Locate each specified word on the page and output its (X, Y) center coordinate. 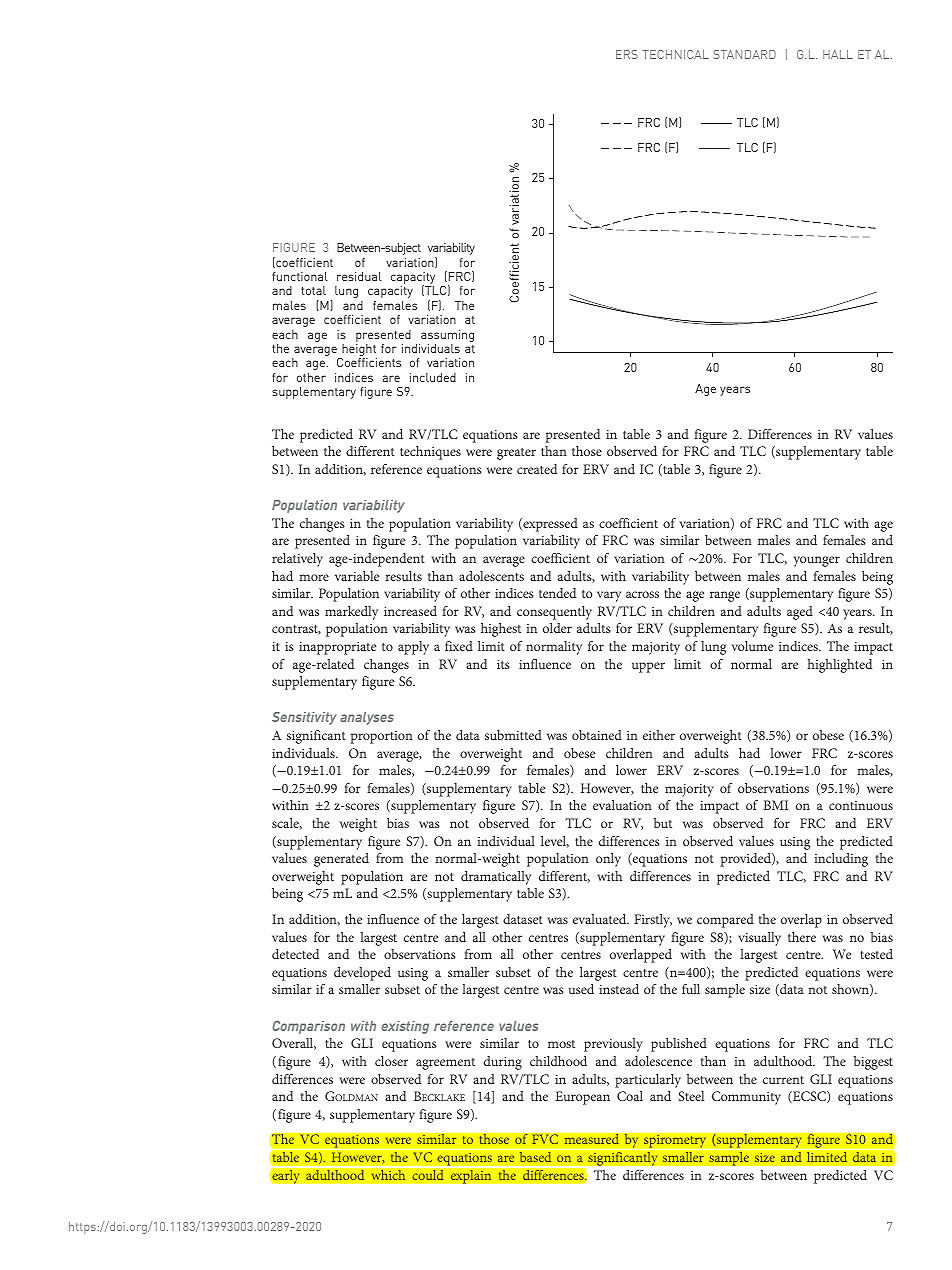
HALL (838, 54)
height (358, 351)
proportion (381, 737)
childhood (558, 1061)
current (783, 1080)
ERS (627, 54)
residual (359, 276)
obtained (597, 735)
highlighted (840, 666)
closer (391, 1061)
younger (817, 561)
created (537, 469)
